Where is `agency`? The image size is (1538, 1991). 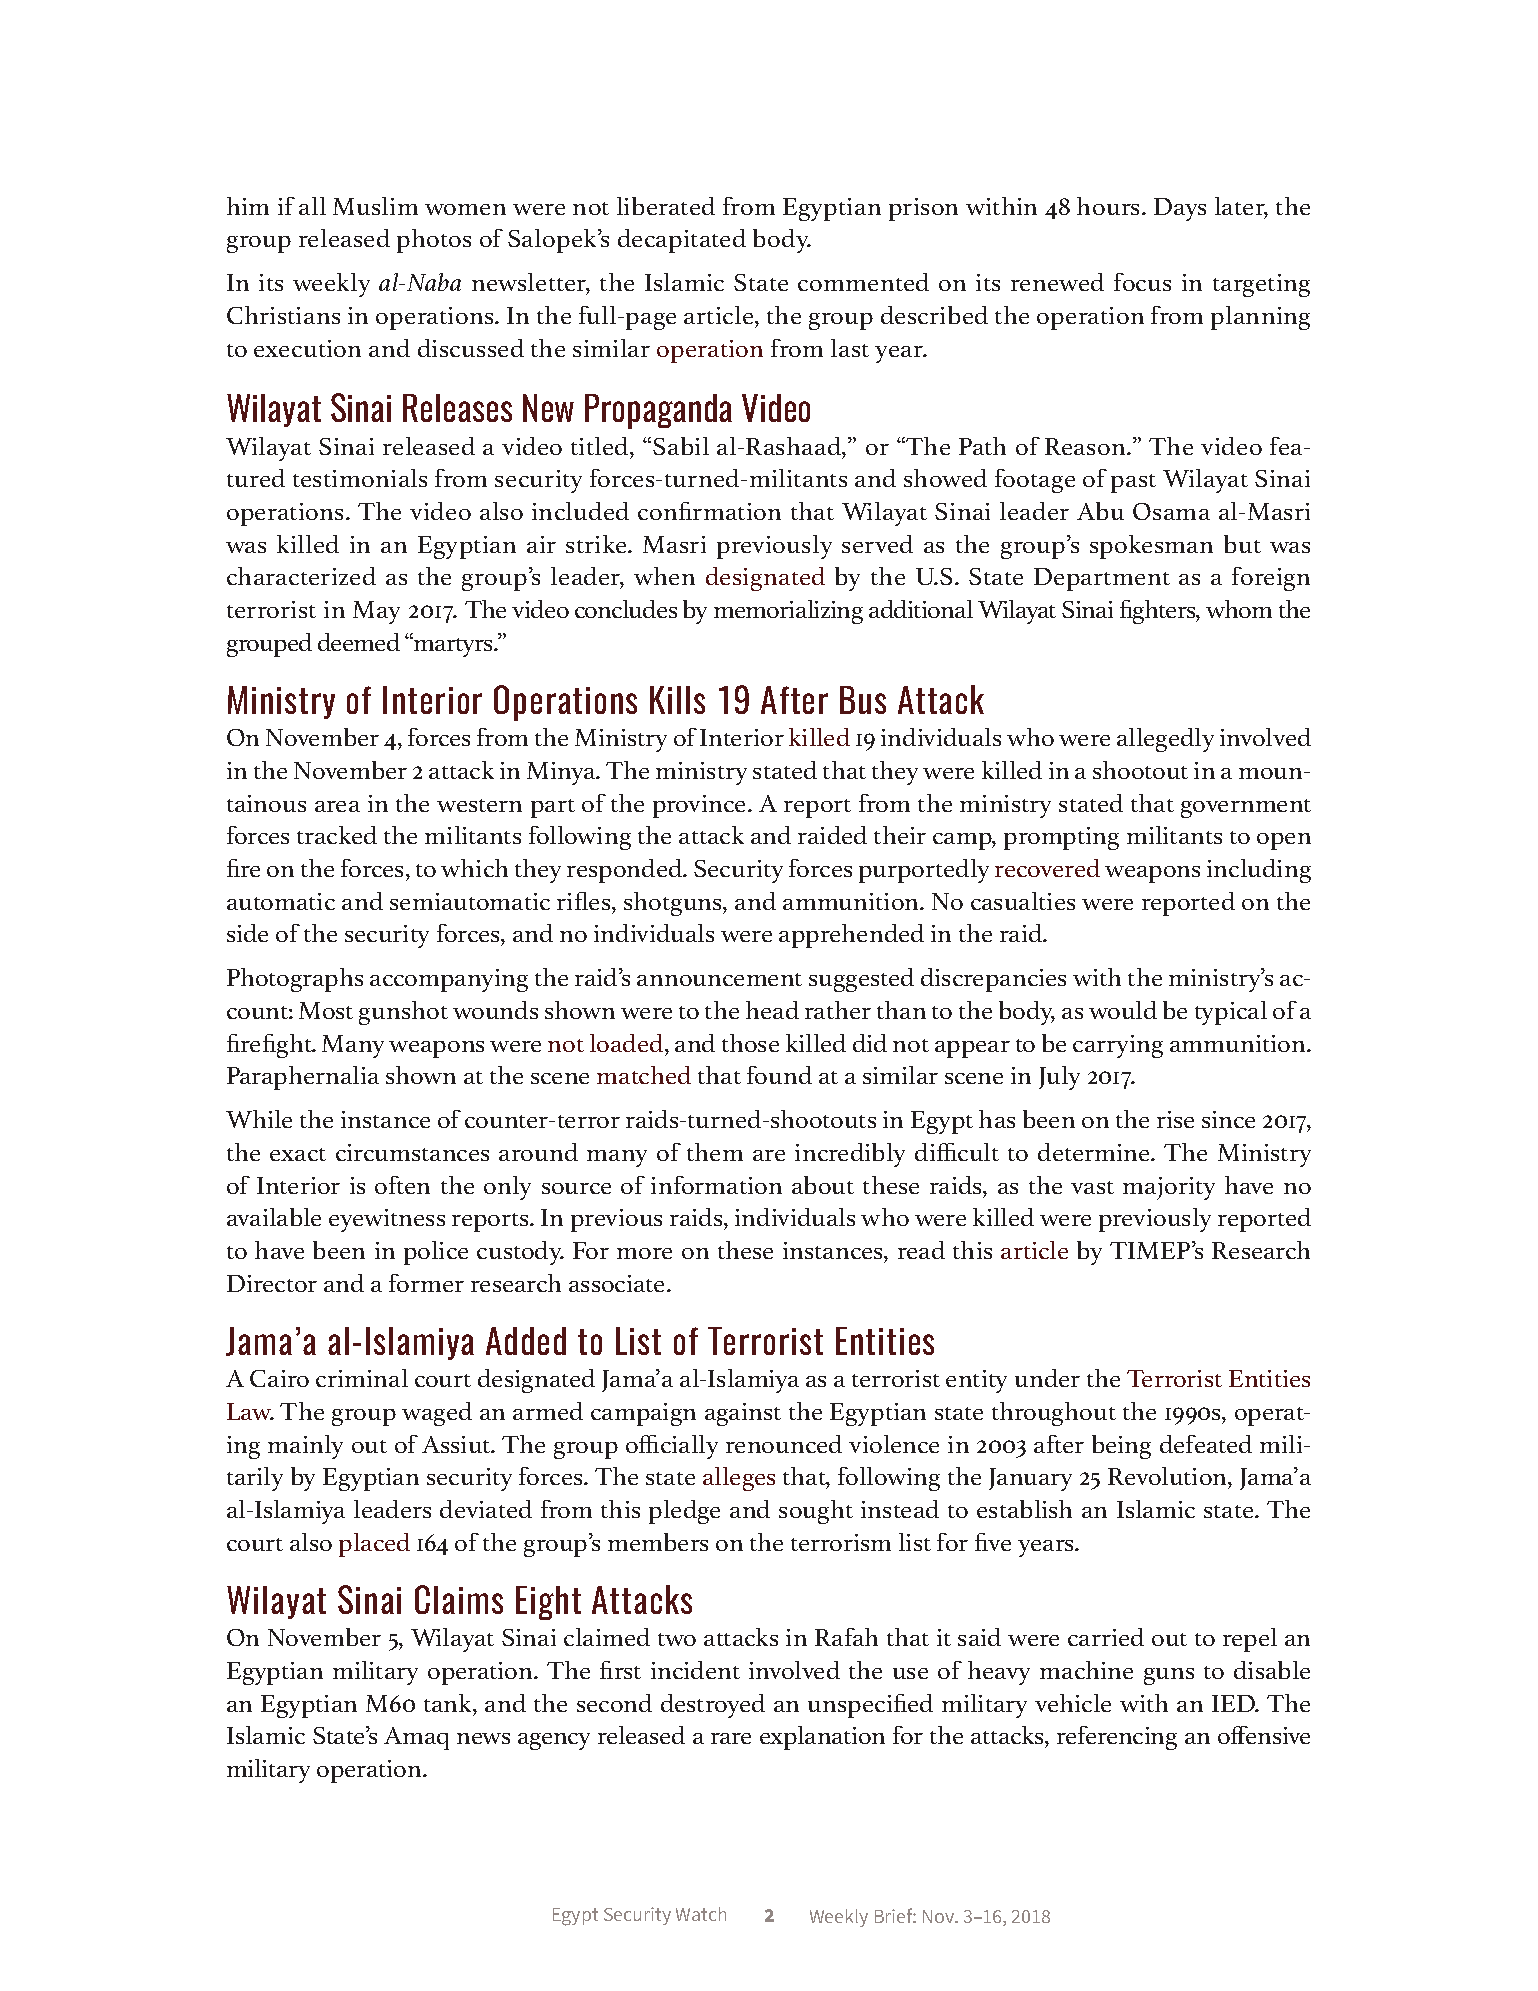
agency is located at coordinates (554, 1741).
